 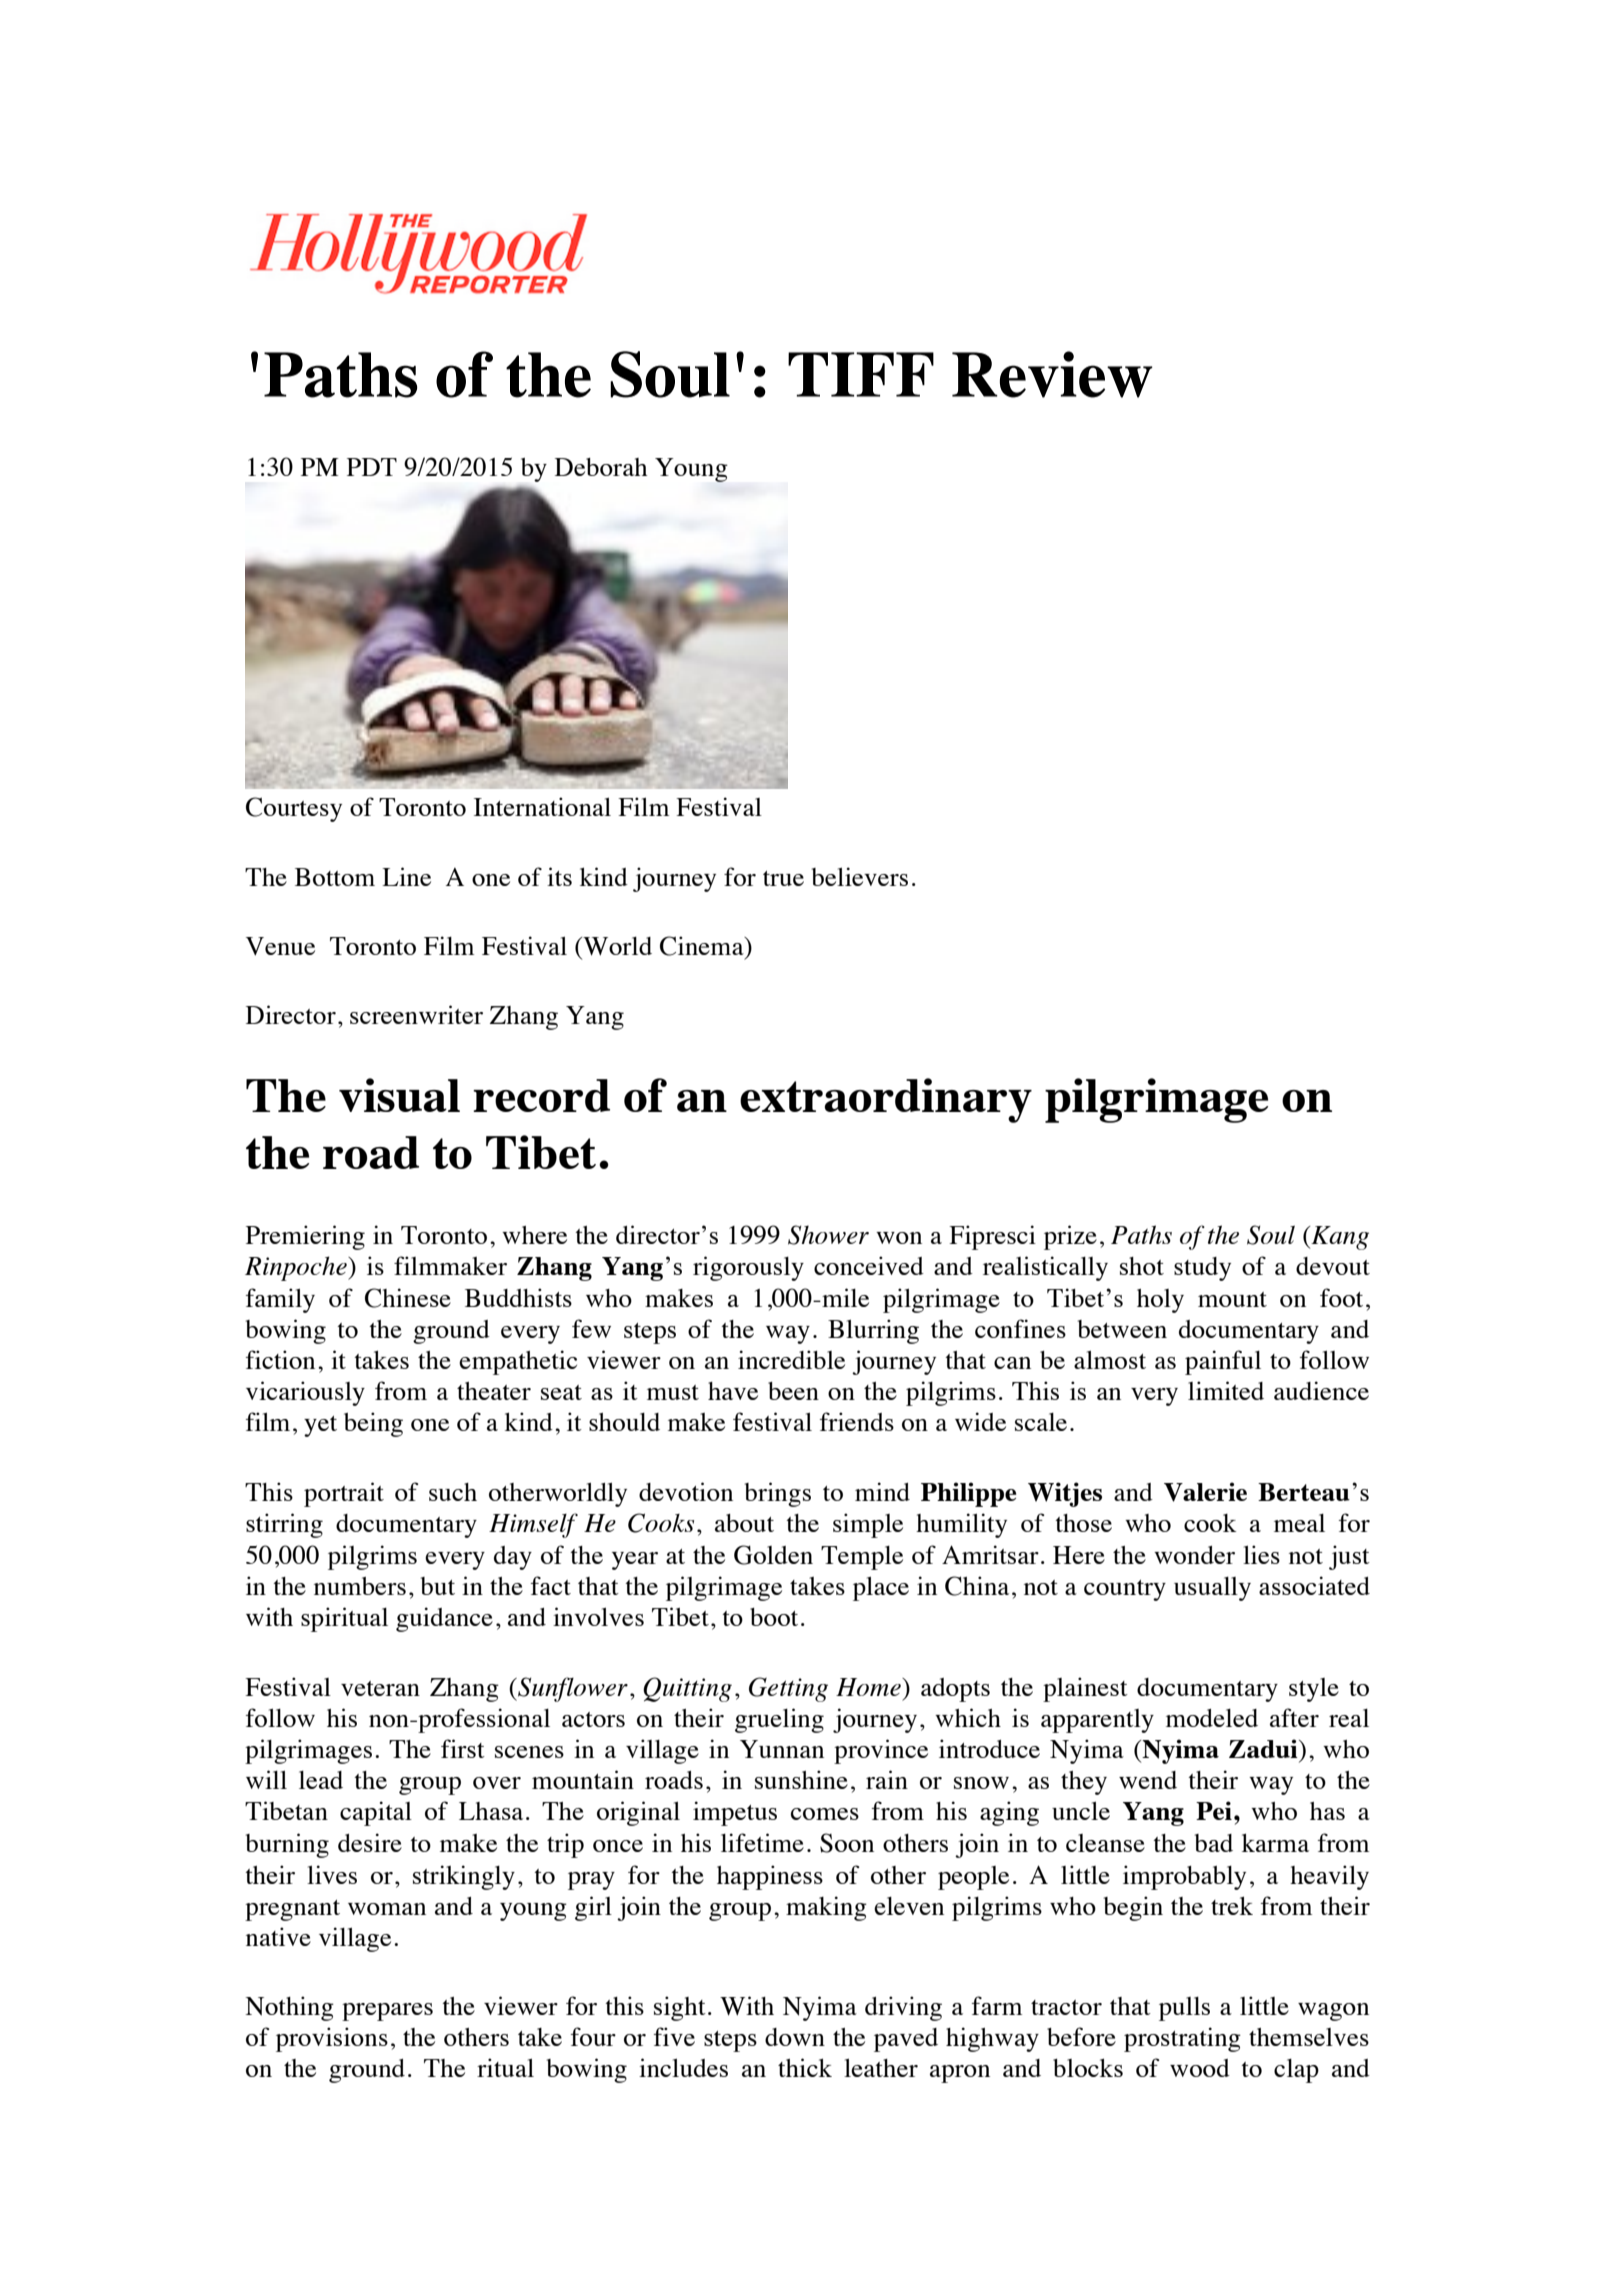 What do you see at coordinates (1184, 2009) in the document?
I see `pulls` at bounding box center [1184, 2009].
